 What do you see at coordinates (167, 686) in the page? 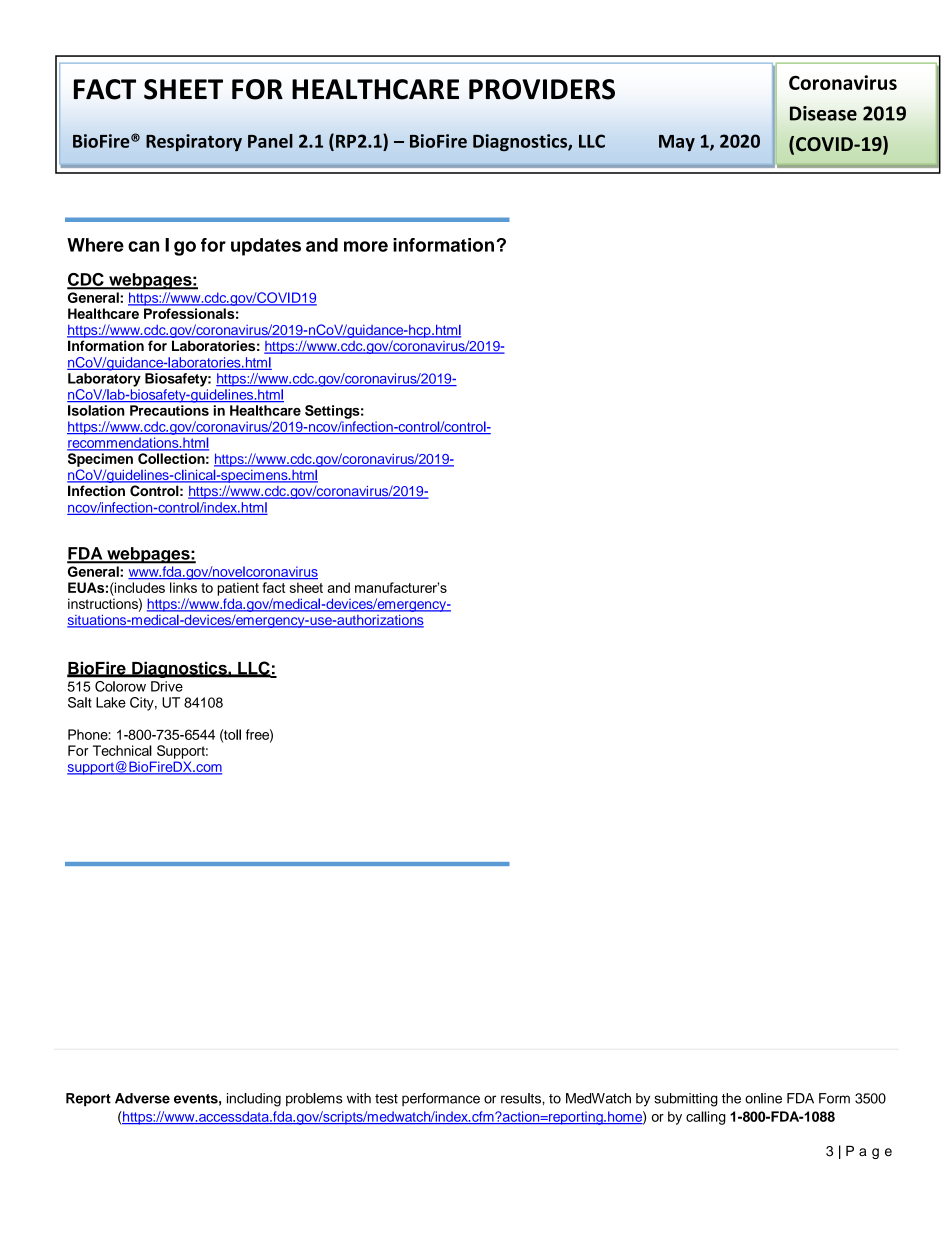
I see `Drive` at bounding box center [167, 686].
